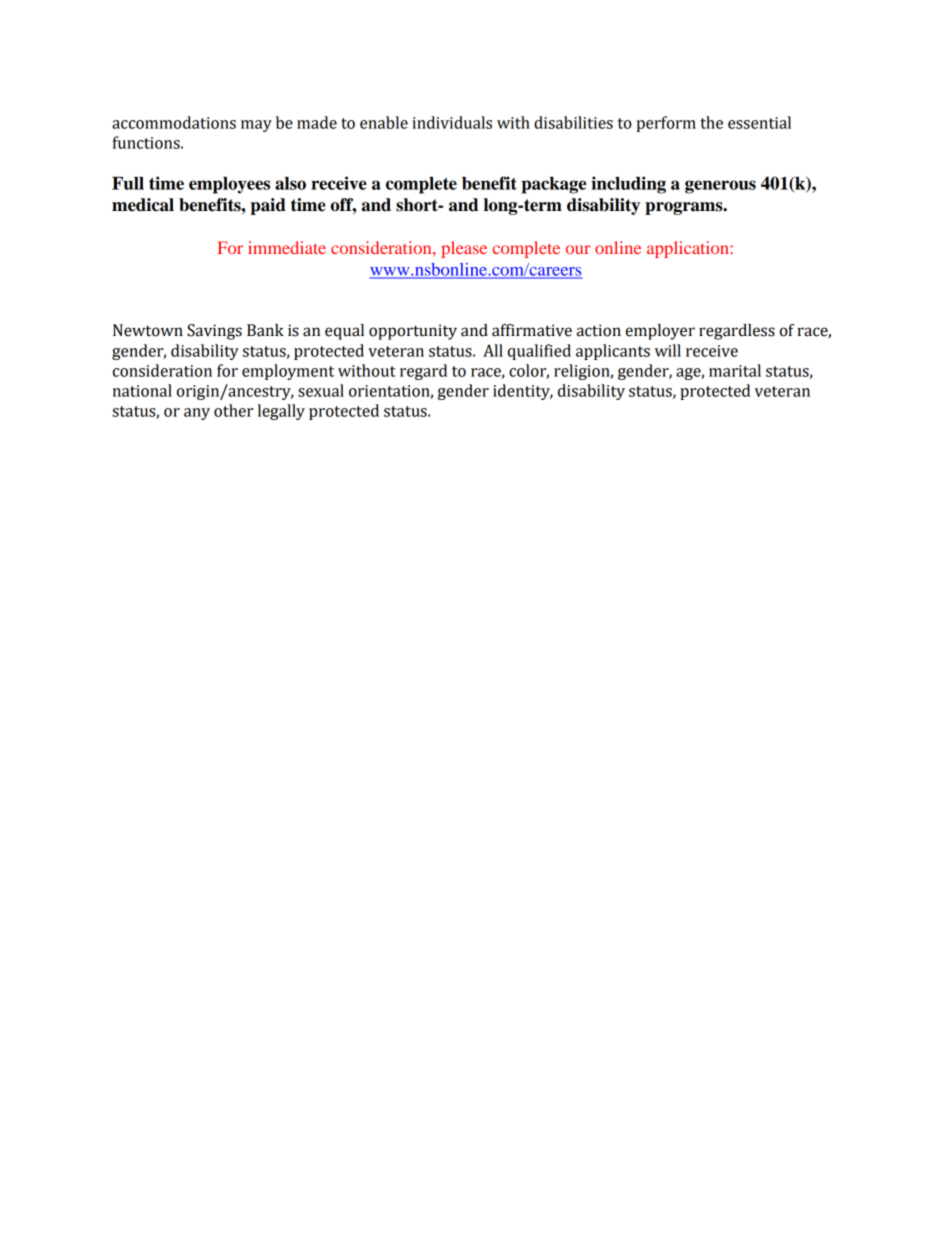 The height and width of the page is (1233, 952). I want to click on other, so click(233, 410).
